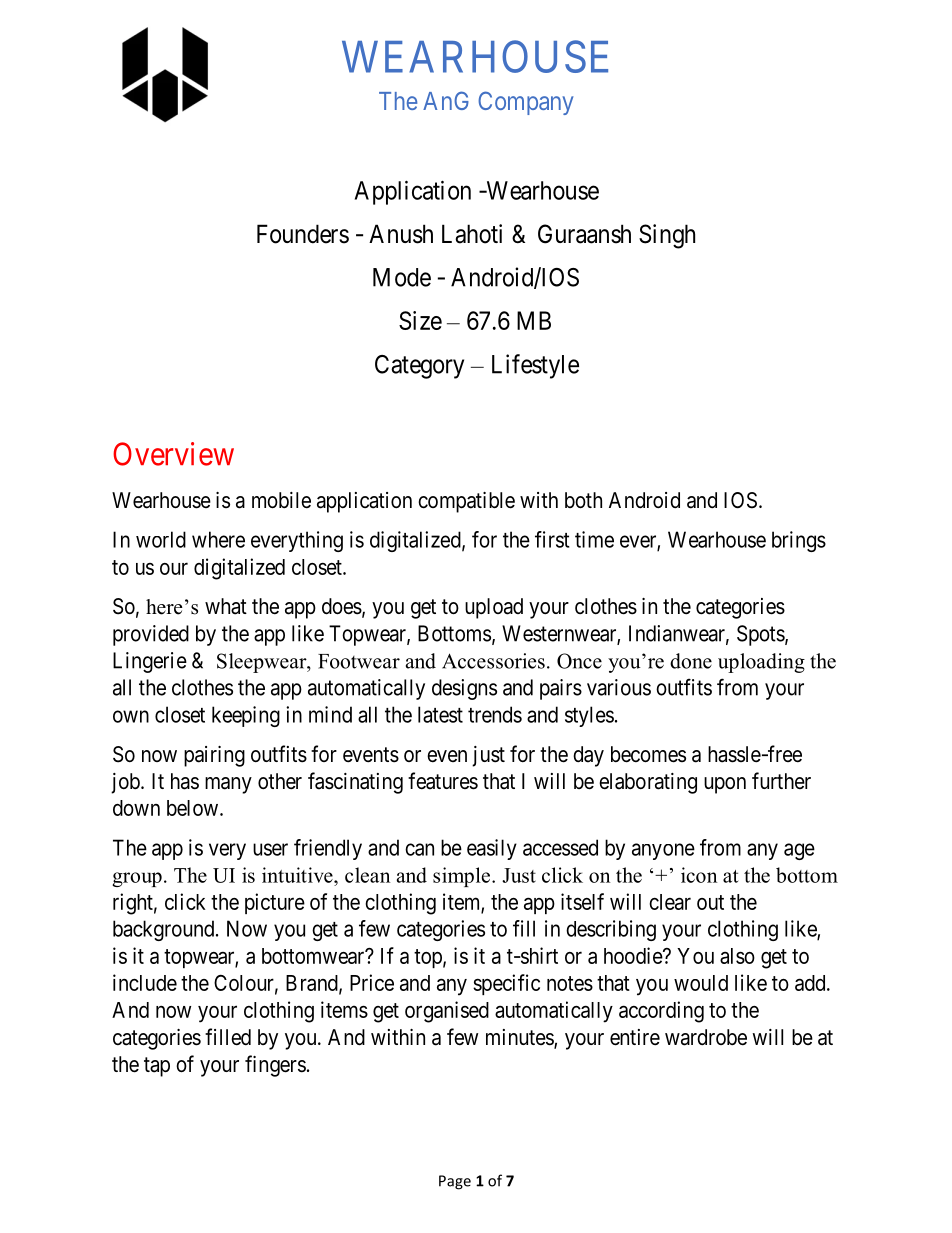  What do you see at coordinates (667, 236) in the image?
I see `Singh` at bounding box center [667, 236].
